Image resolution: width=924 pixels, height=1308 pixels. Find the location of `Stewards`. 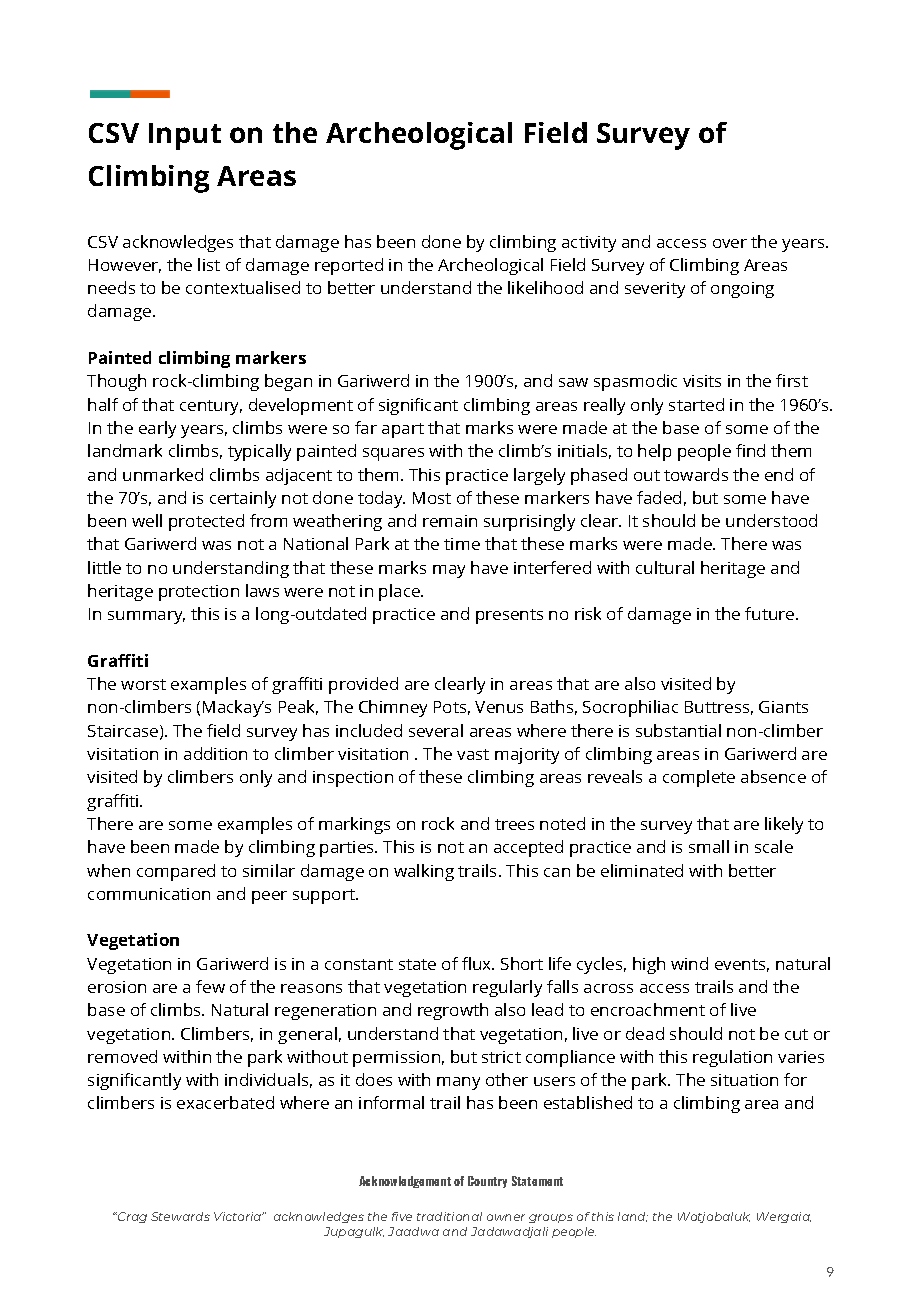

Stewards is located at coordinates (180, 1216).
